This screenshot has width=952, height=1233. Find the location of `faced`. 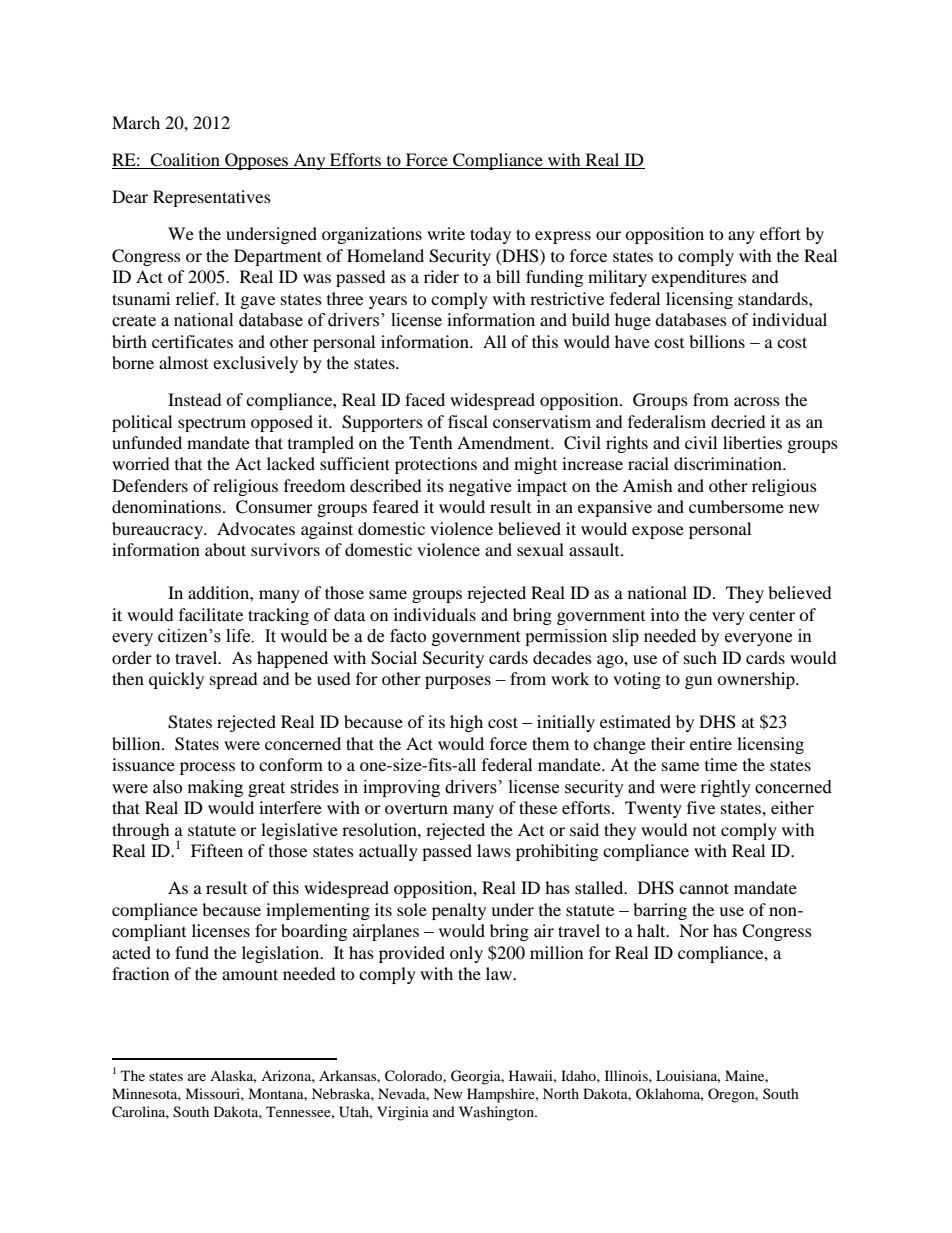

faced is located at coordinates (425, 399).
